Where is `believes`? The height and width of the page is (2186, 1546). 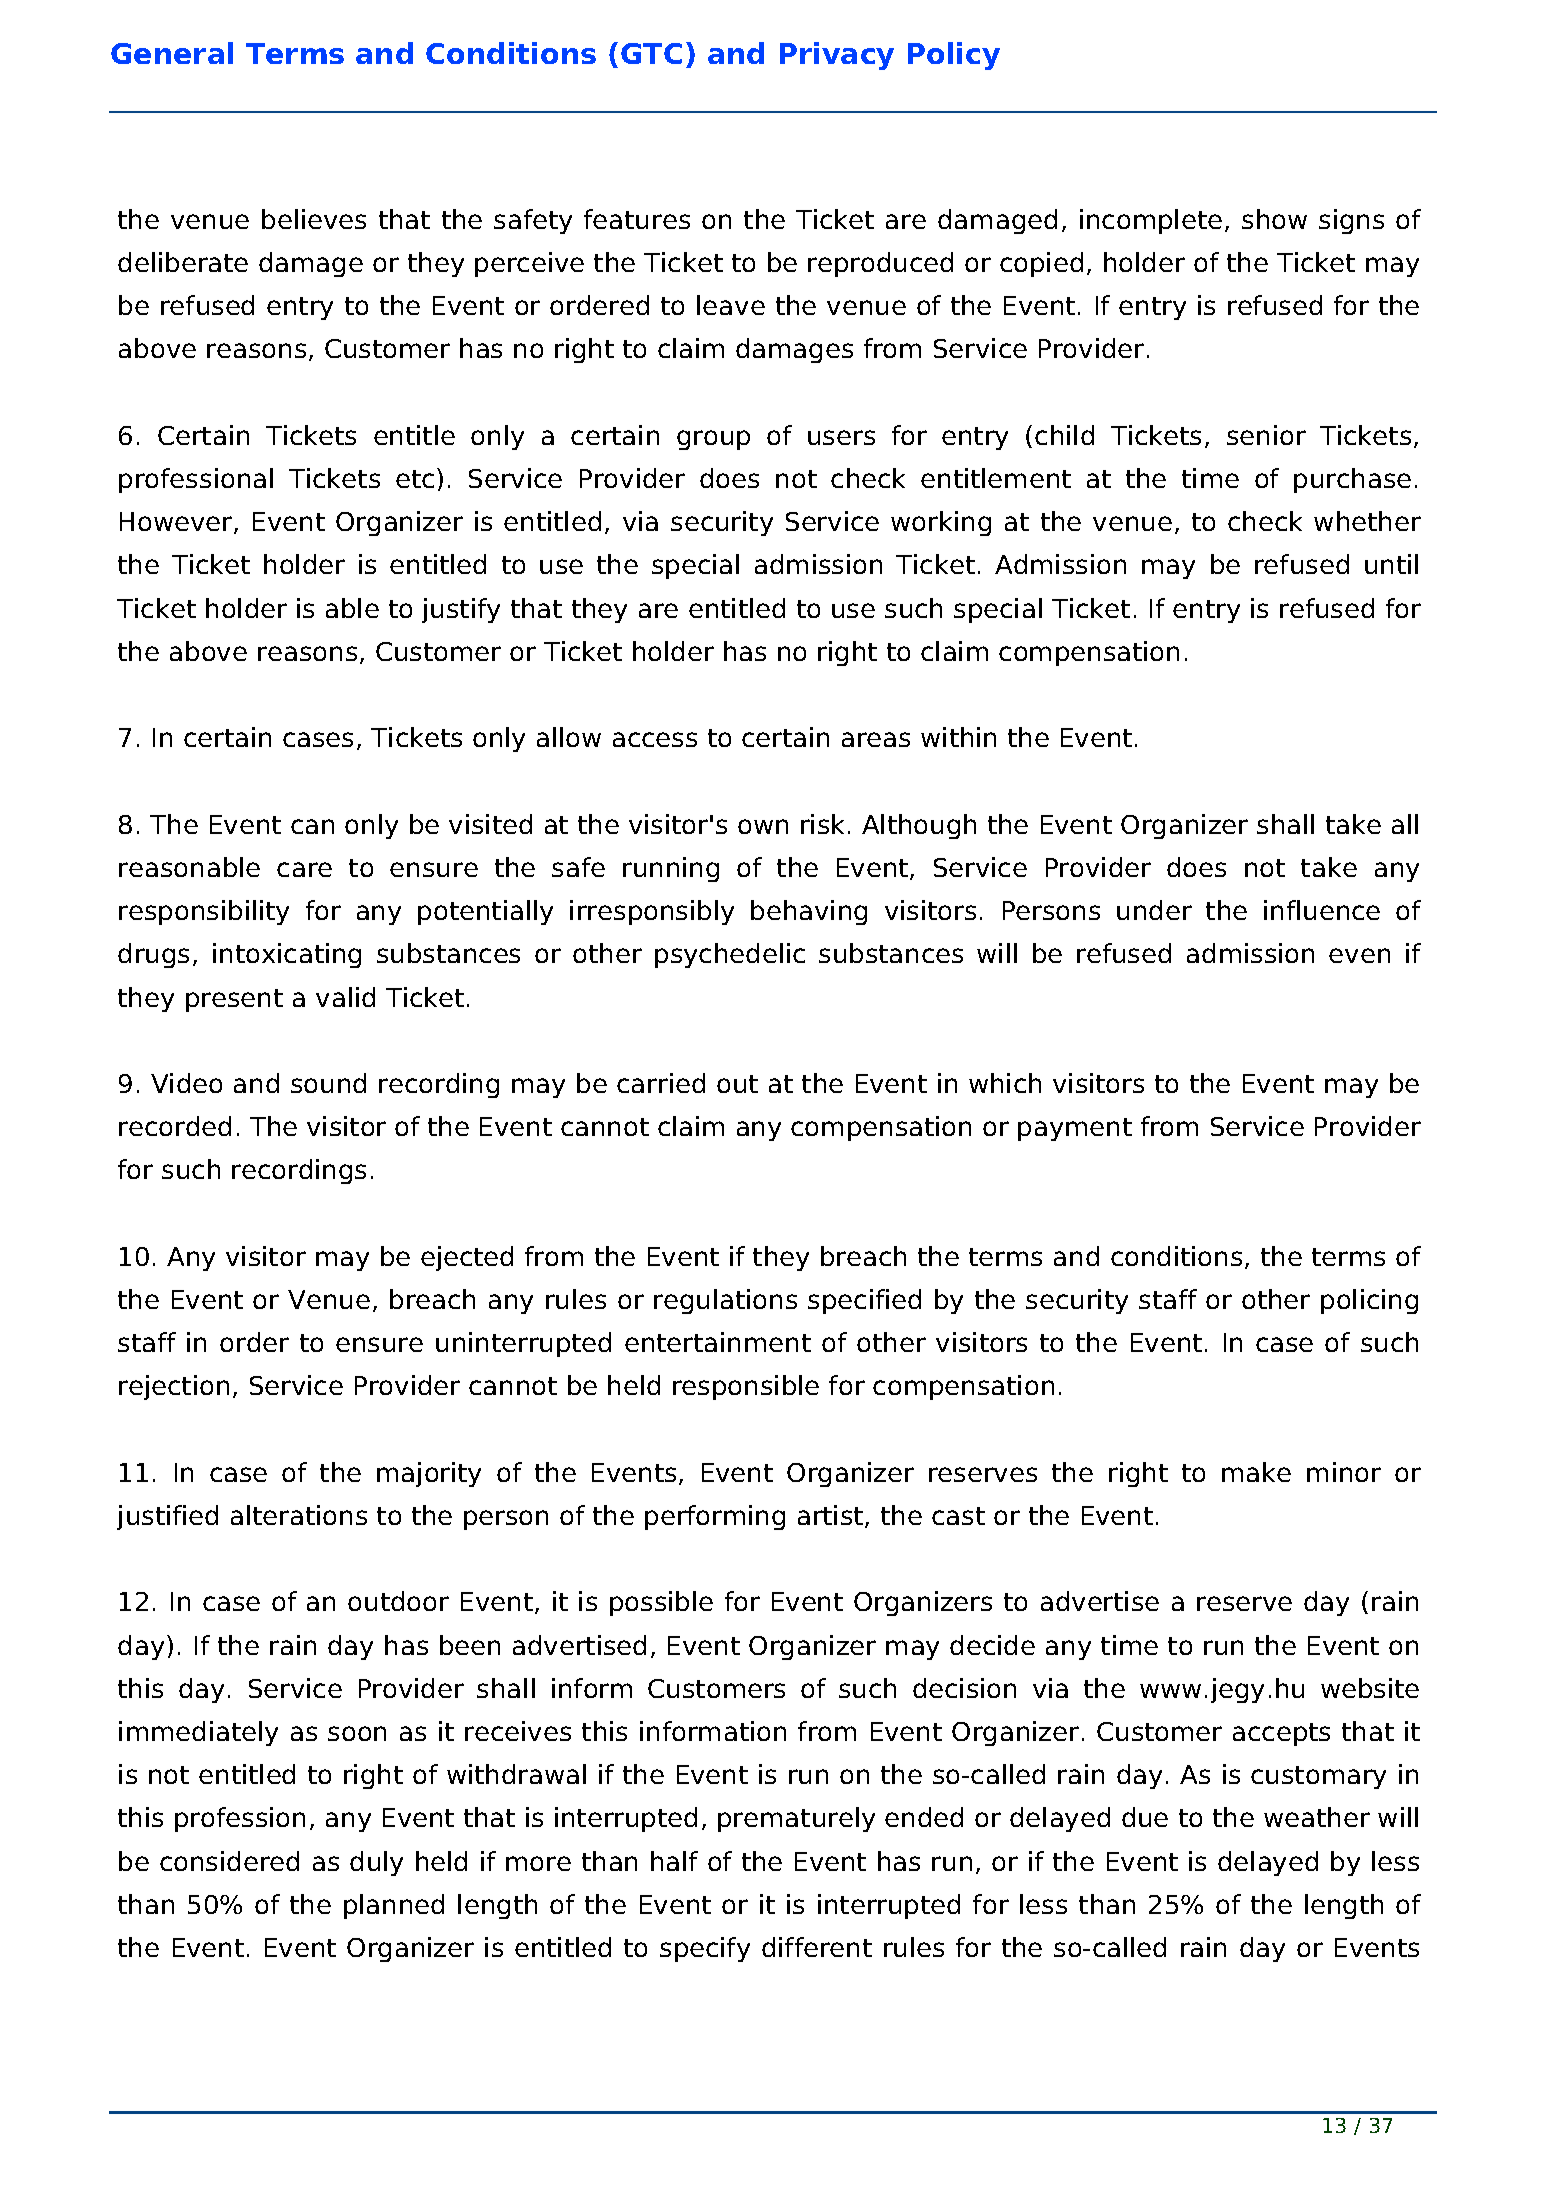
believes is located at coordinates (314, 219).
